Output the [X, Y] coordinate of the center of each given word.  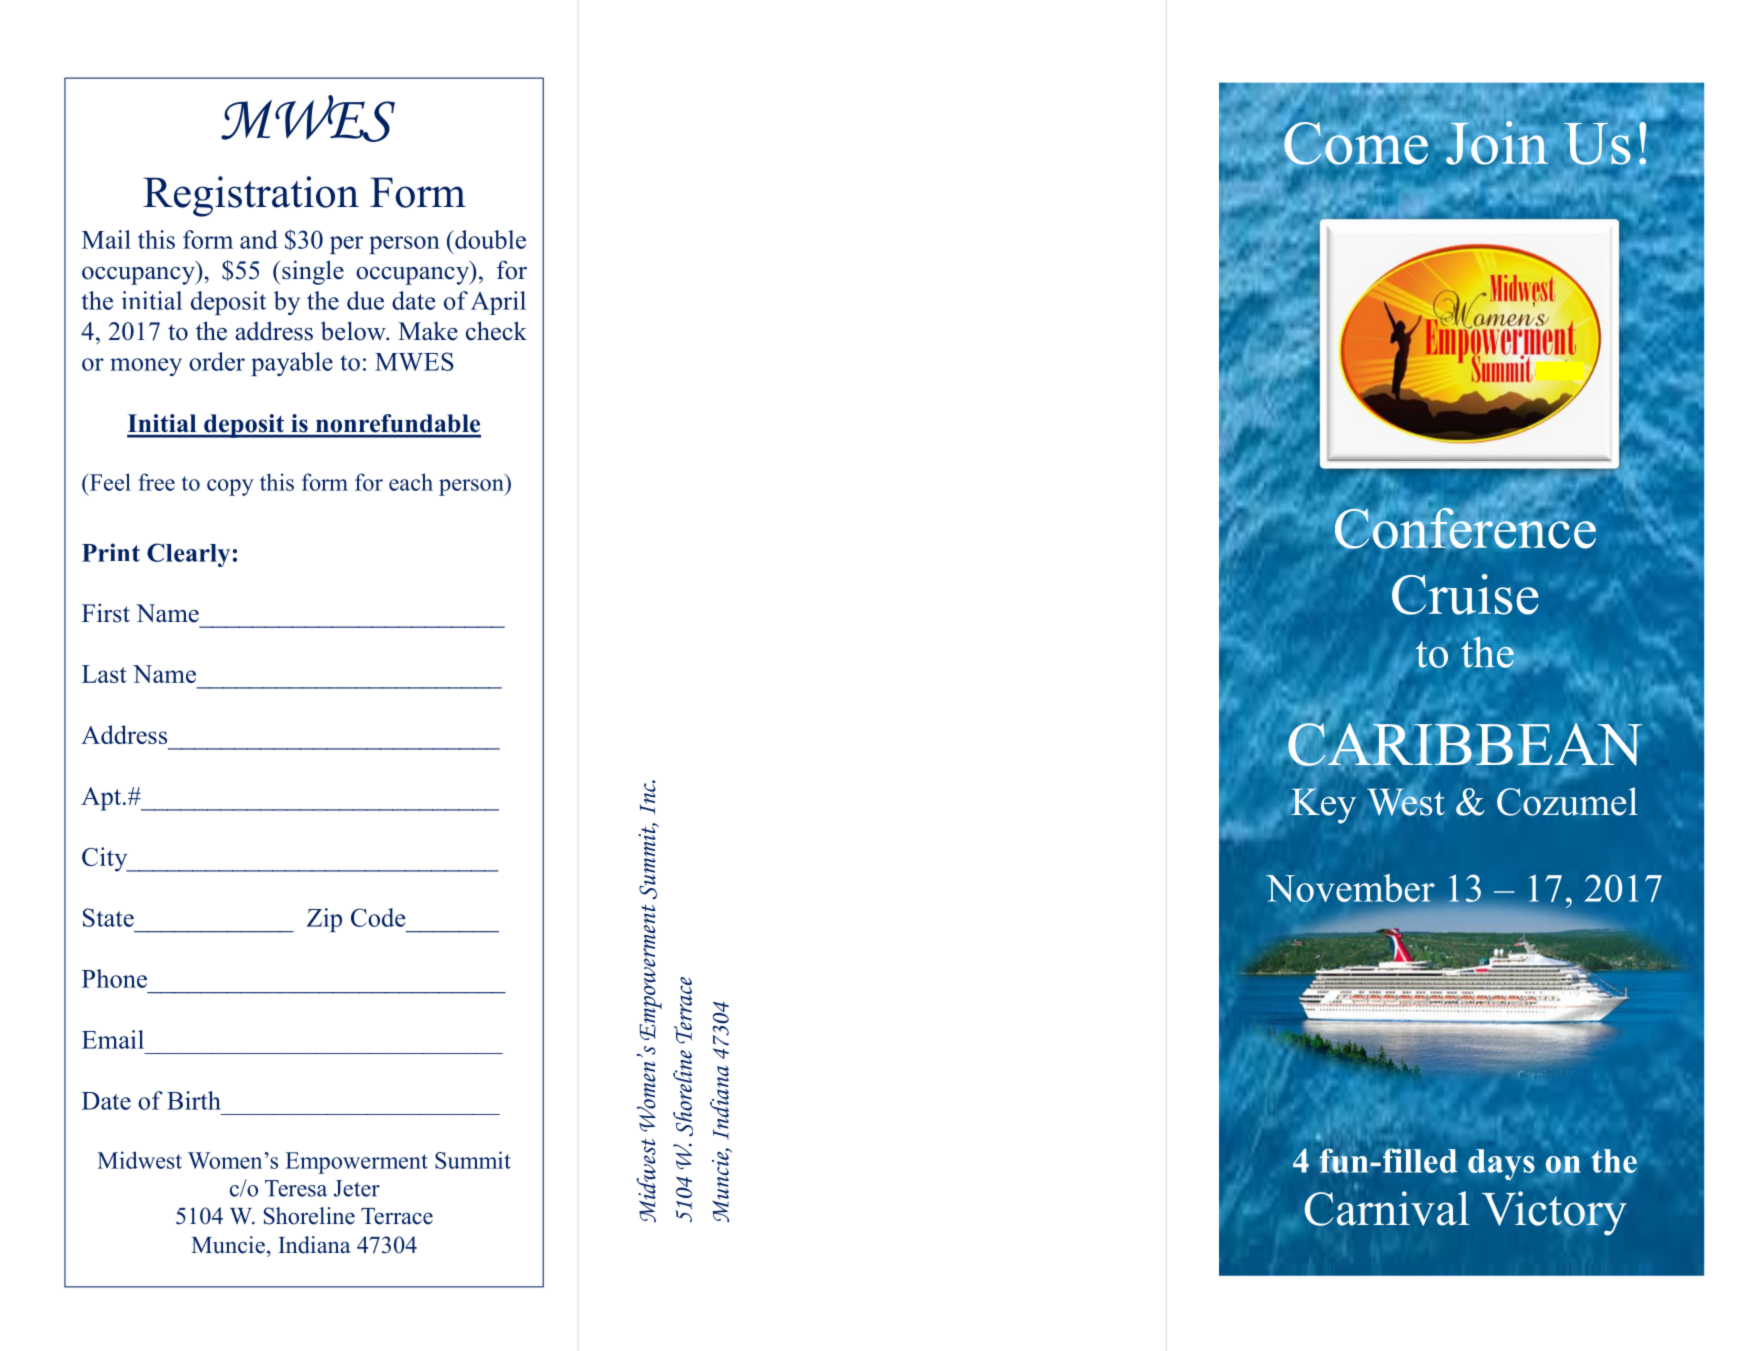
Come [1356, 144]
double [489, 239]
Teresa [296, 1188]
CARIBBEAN [1465, 744]
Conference [1465, 527]
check [496, 331]
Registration [251, 196]
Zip [324, 920]
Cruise [1465, 594]
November [1350, 888]
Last [104, 674]
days [1501, 1164]
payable [292, 364]
